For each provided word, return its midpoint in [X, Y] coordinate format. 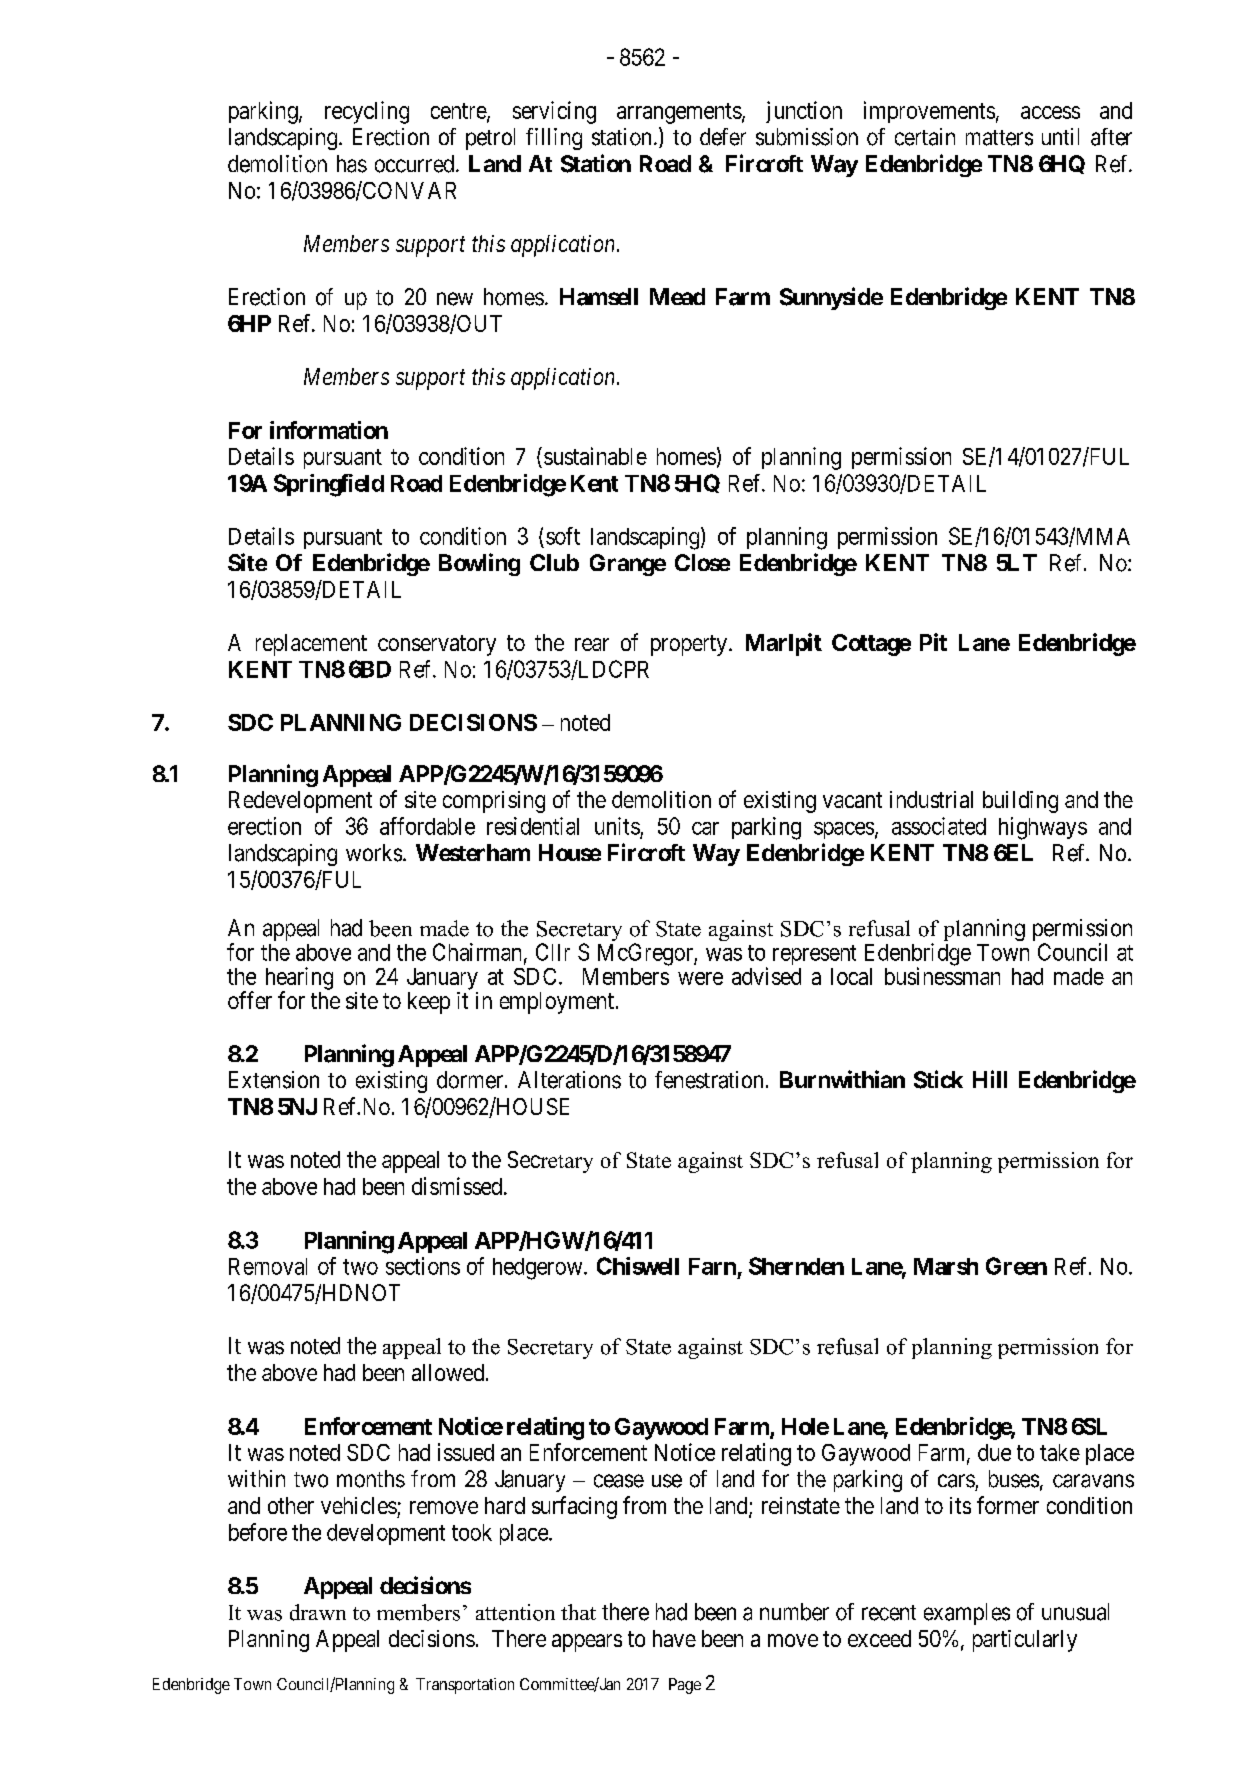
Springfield [329, 485]
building [1020, 802]
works [374, 853]
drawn [318, 1612]
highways [1043, 828]
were [700, 978]
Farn [712, 1266]
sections [423, 1266]
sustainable [595, 456]
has [352, 164]
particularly [1025, 1641]
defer [723, 137]
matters [999, 138]
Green [1016, 1266]
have [674, 1638]
